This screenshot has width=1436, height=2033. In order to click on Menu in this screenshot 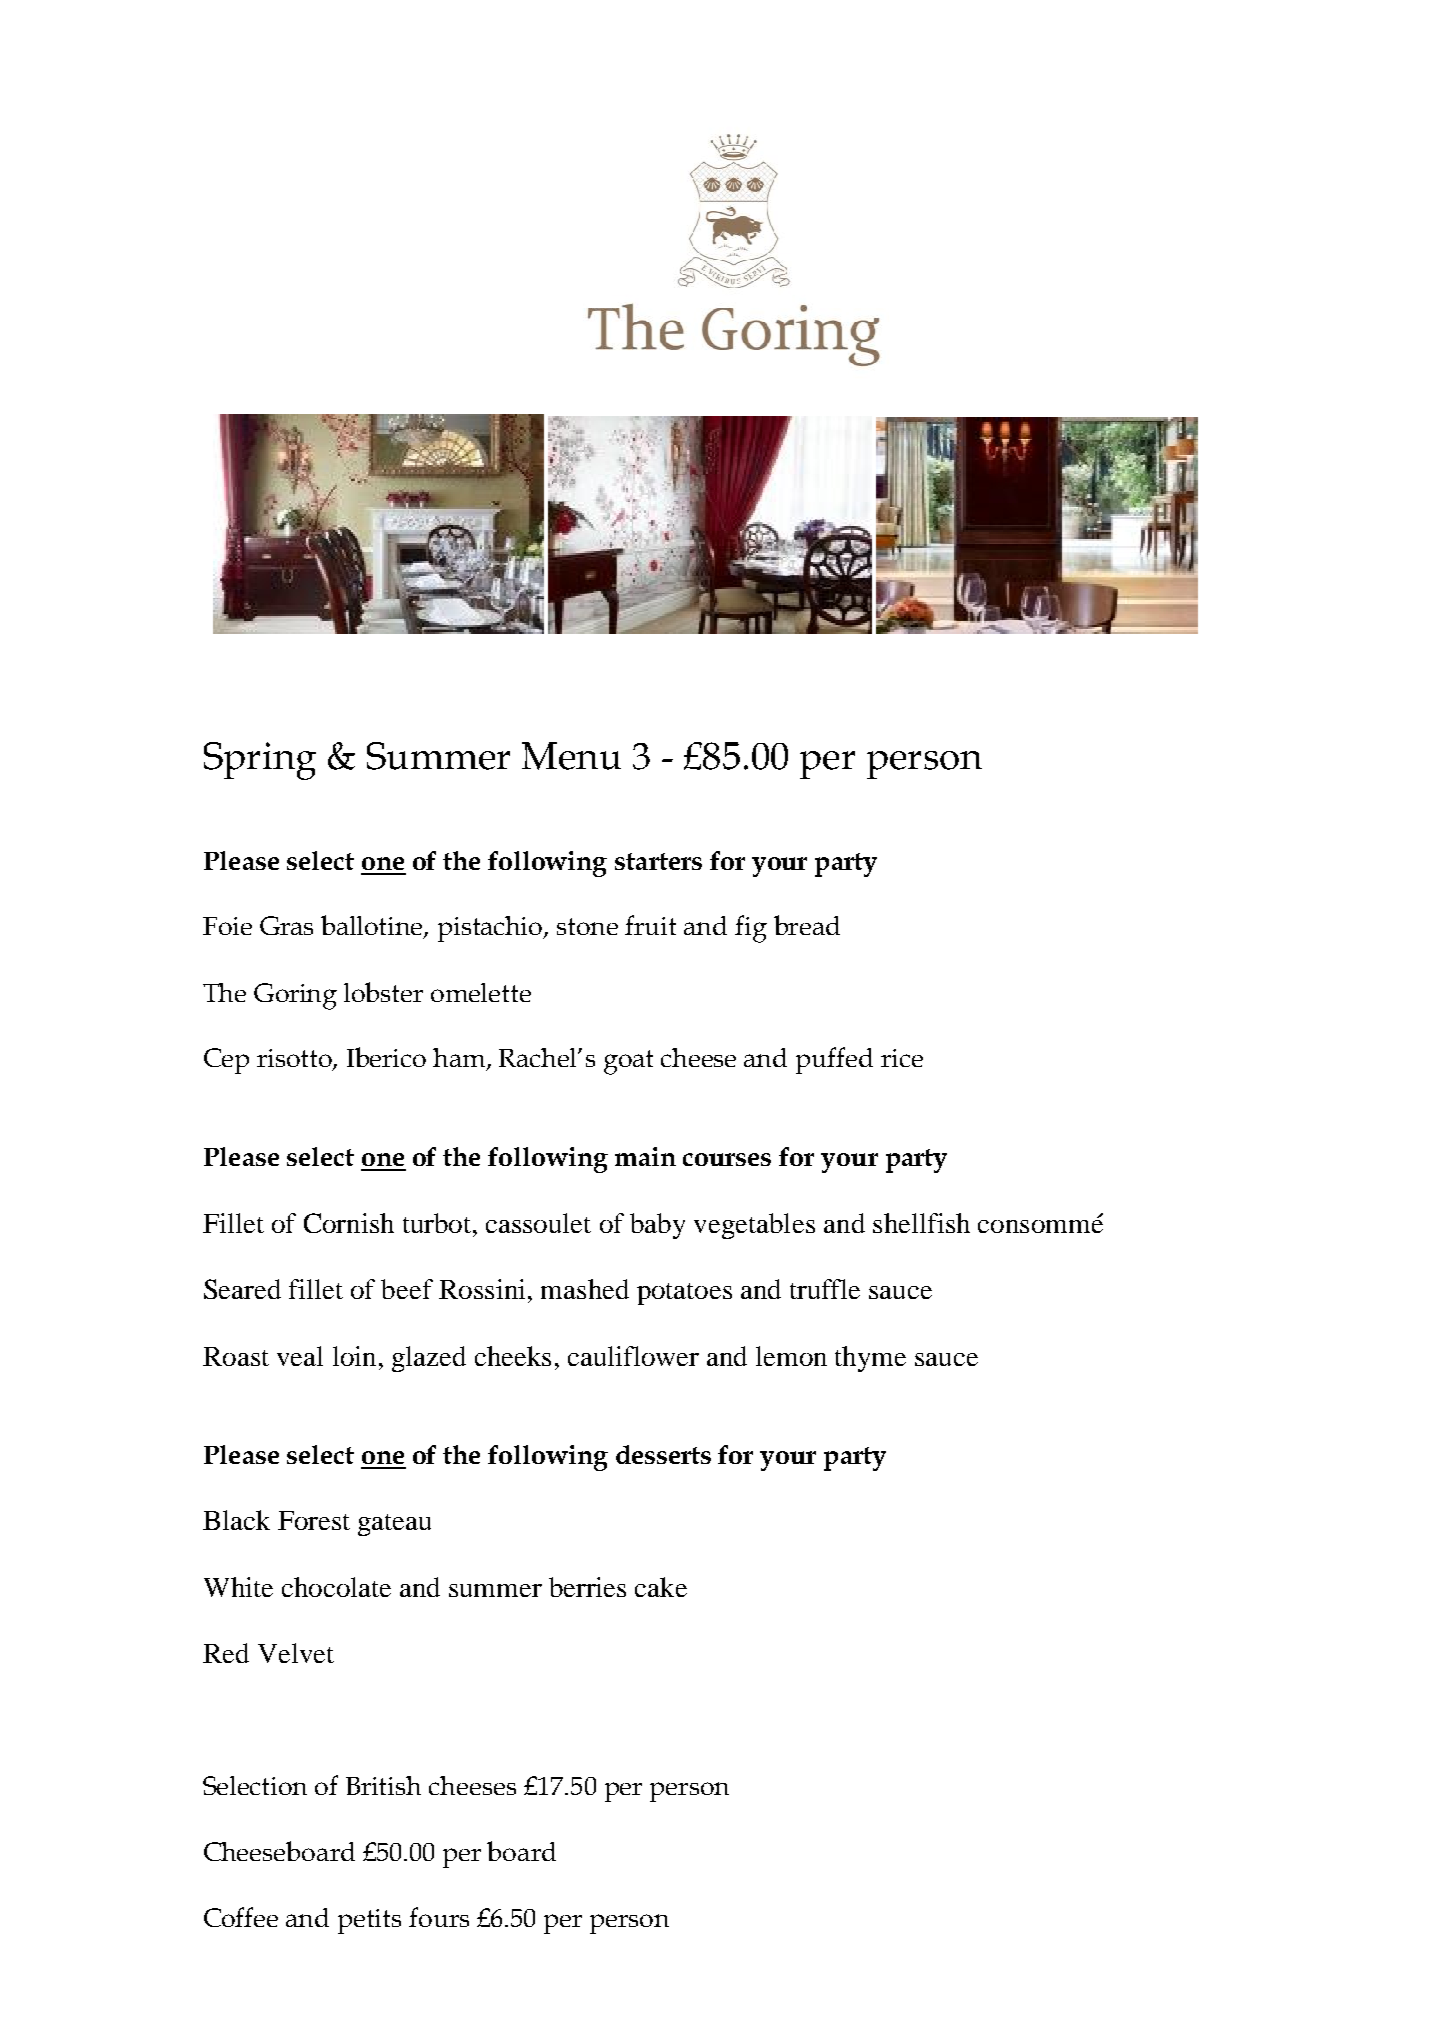, I will do `click(571, 756)`.
